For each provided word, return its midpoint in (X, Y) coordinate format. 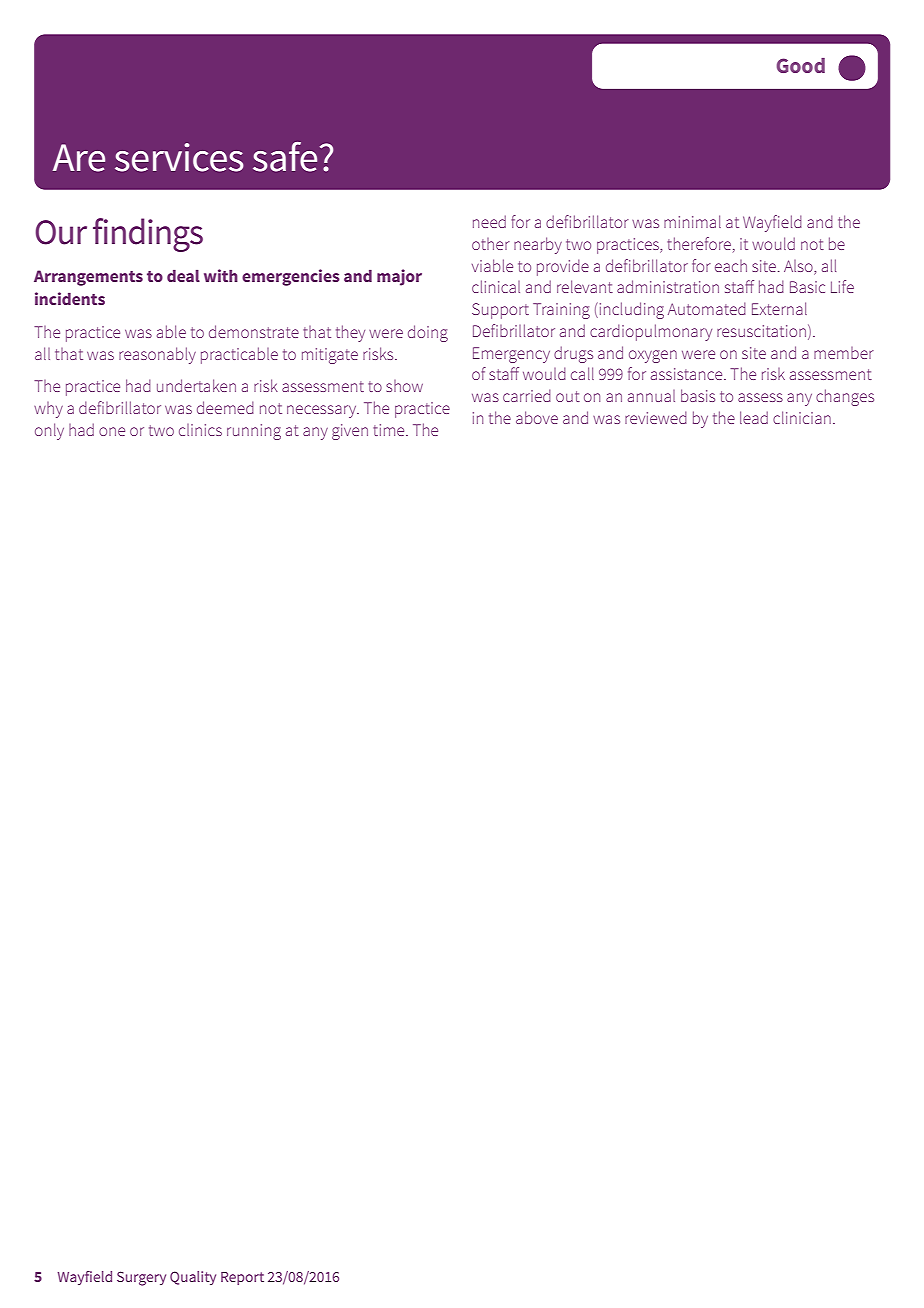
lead (754, 417)
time (390, 430)
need (489, 221)
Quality (193, 1278)
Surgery (141, 1278)
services (179, 157)
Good (800, 65)
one (112, 431)
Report (242, 1278)
